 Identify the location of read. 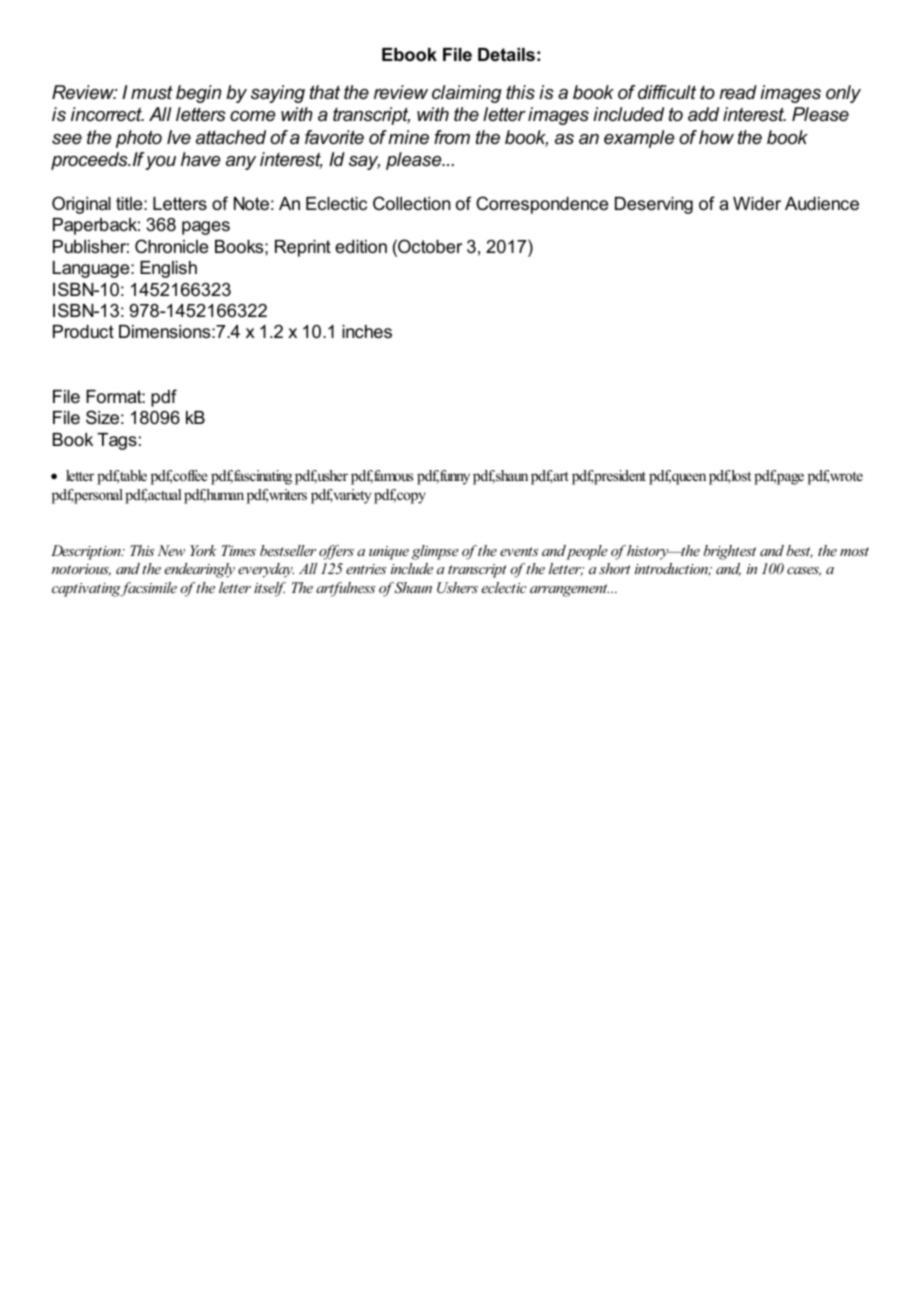
(738, 92).
